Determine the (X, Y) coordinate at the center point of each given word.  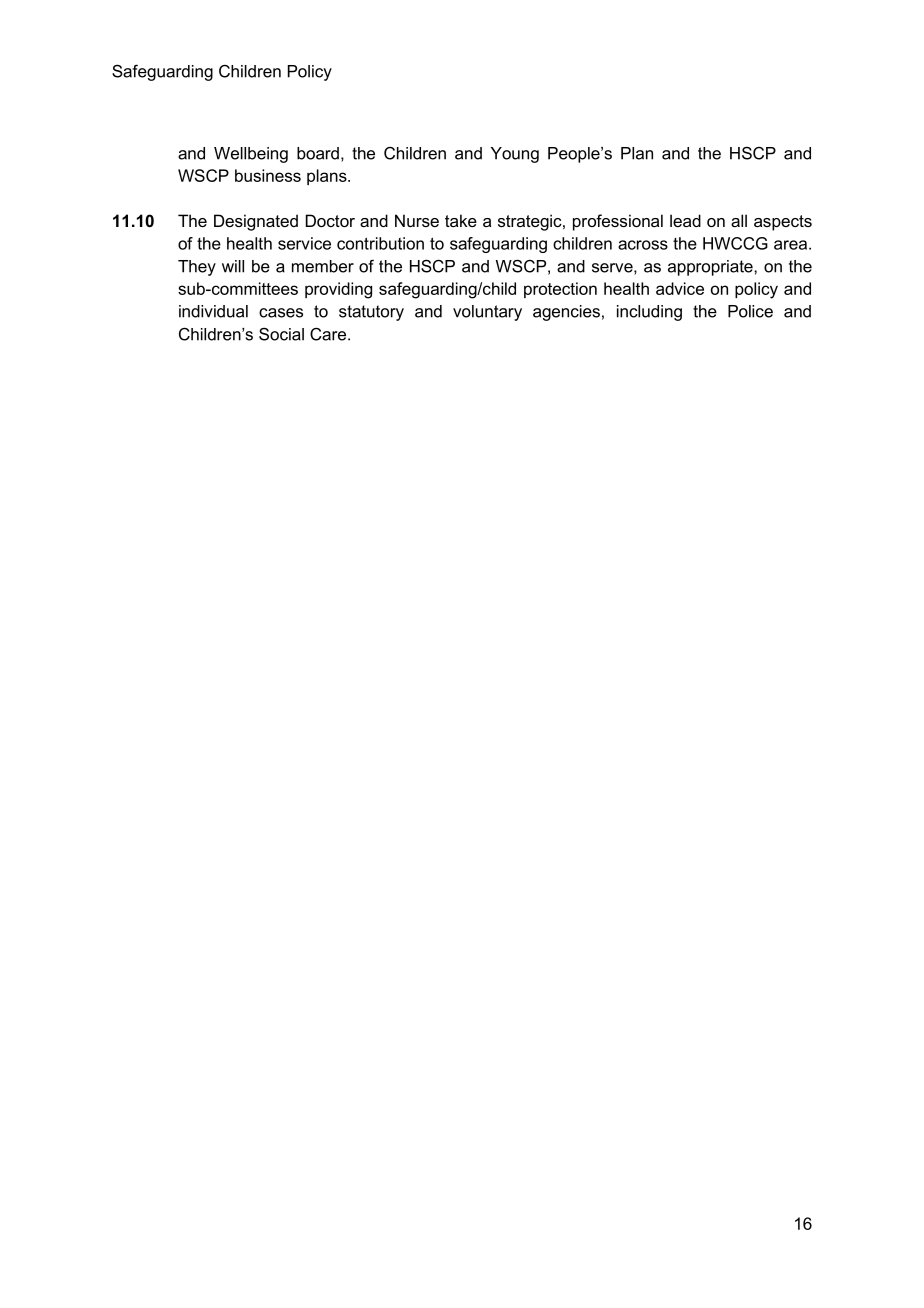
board (318, 153)
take (461, 220)
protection (560, 290)
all (739, 220)
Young (515, 155)
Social (281, 334)
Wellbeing (251, 155)
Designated (256, 222)
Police (750, 311)
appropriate (711, 268)
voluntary (487, 313)
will (233, 266)
